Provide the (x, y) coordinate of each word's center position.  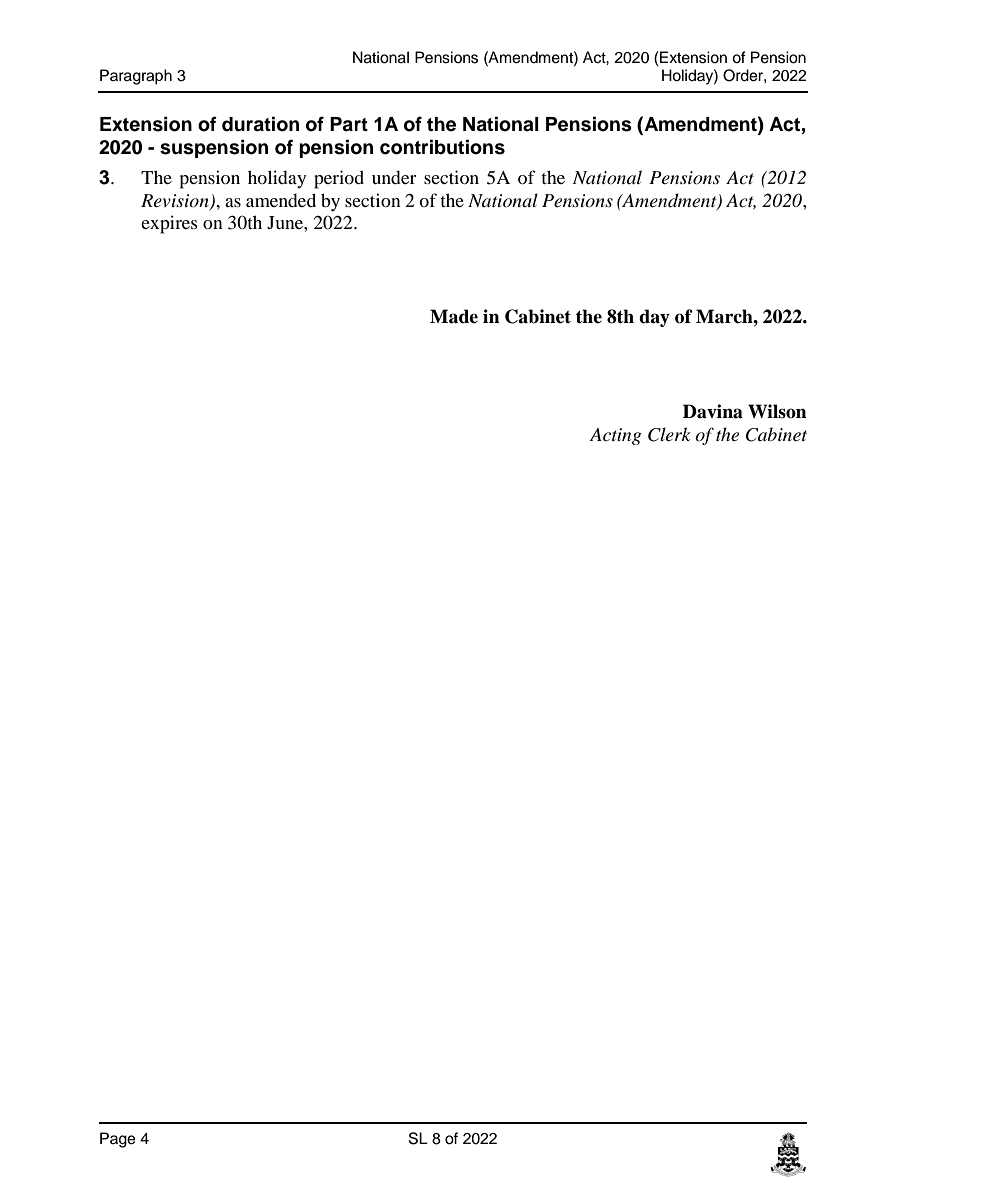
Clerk (669, 434)
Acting (616, 436)
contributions (442, 147)
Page (118, 1140)
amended (281, 200)
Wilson (777, 411)
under (394, 177)
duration (260, 124)
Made (454, 316)
